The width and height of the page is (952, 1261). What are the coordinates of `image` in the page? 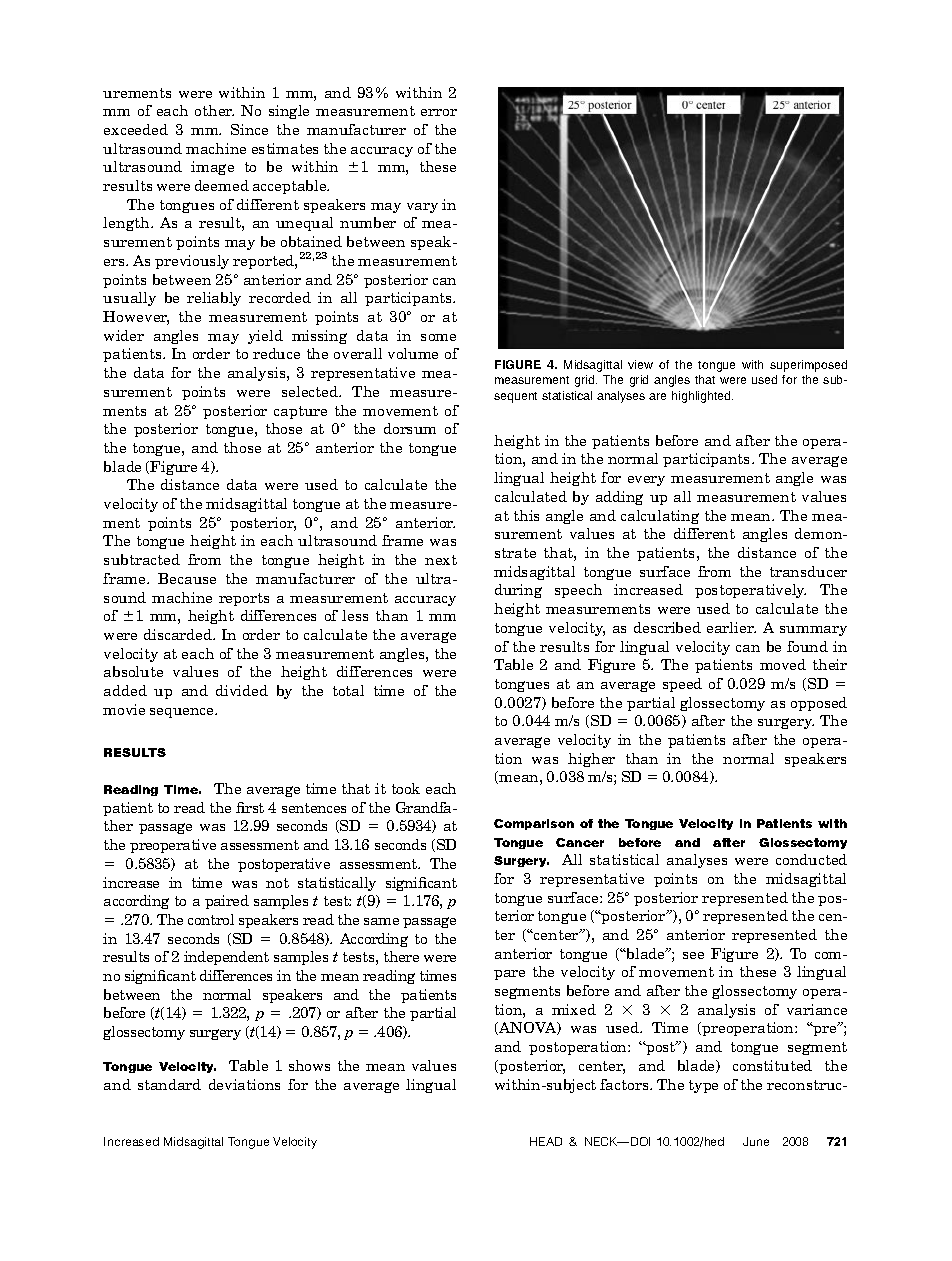 It's located at (212, 168).
